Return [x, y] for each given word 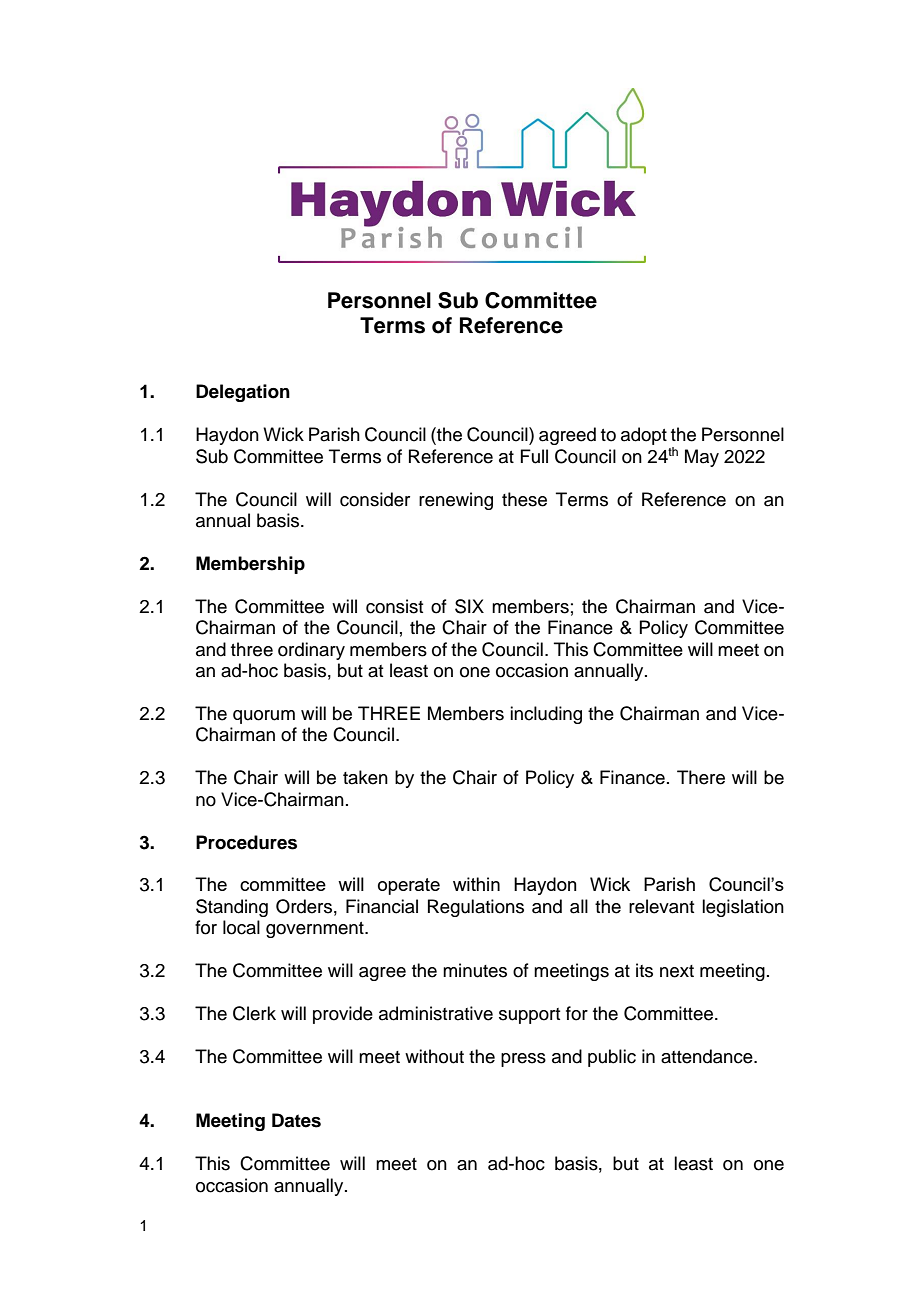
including [546, 715]
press [523, 1060]
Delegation [243, 393]
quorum [264, 717]
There [701, 777]
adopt [644, 436]
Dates [296, 1120]
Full [534, 456]
